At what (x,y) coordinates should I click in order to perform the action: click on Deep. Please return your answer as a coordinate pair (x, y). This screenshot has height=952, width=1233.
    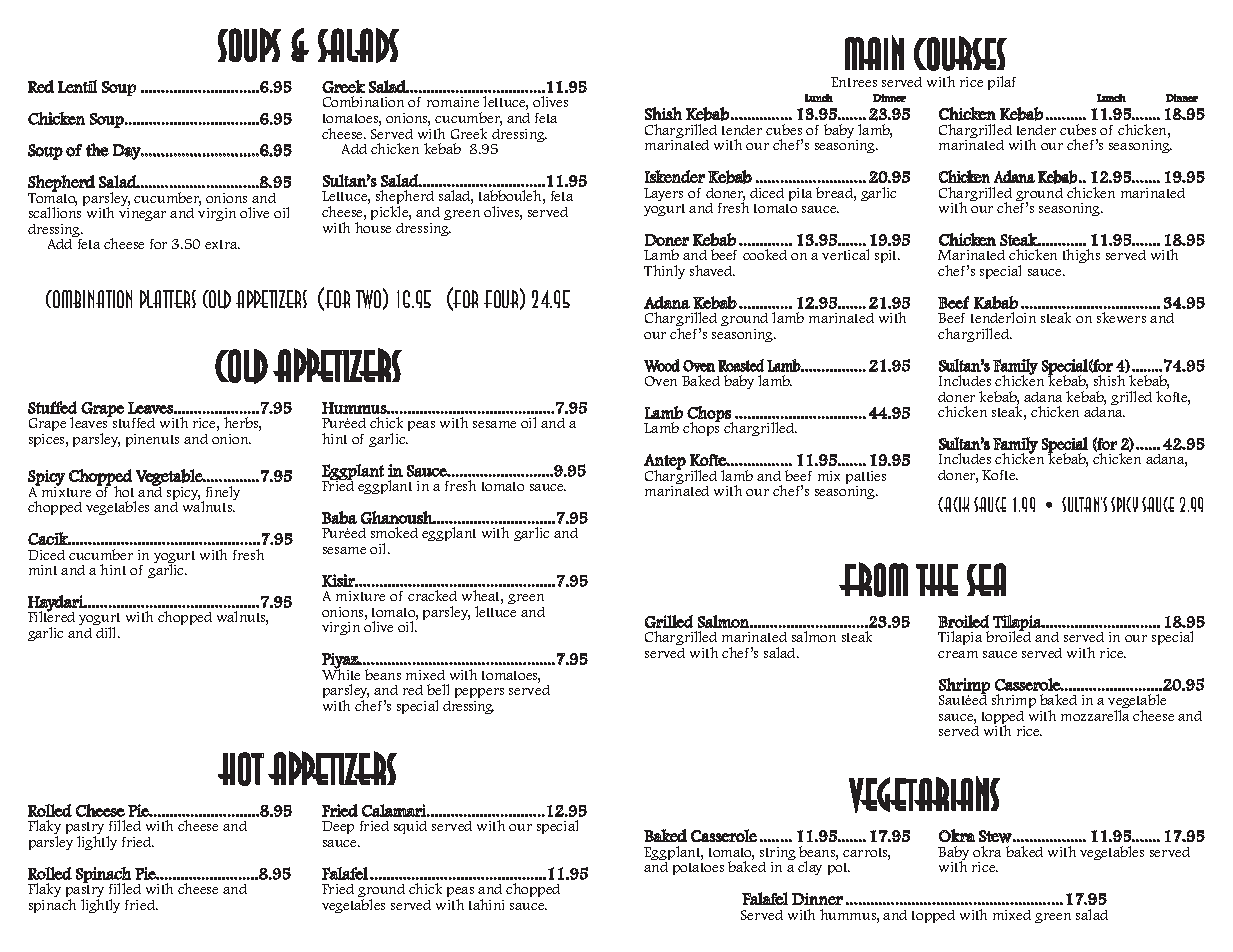
    Looking at the image, I should click on (338, 827).
